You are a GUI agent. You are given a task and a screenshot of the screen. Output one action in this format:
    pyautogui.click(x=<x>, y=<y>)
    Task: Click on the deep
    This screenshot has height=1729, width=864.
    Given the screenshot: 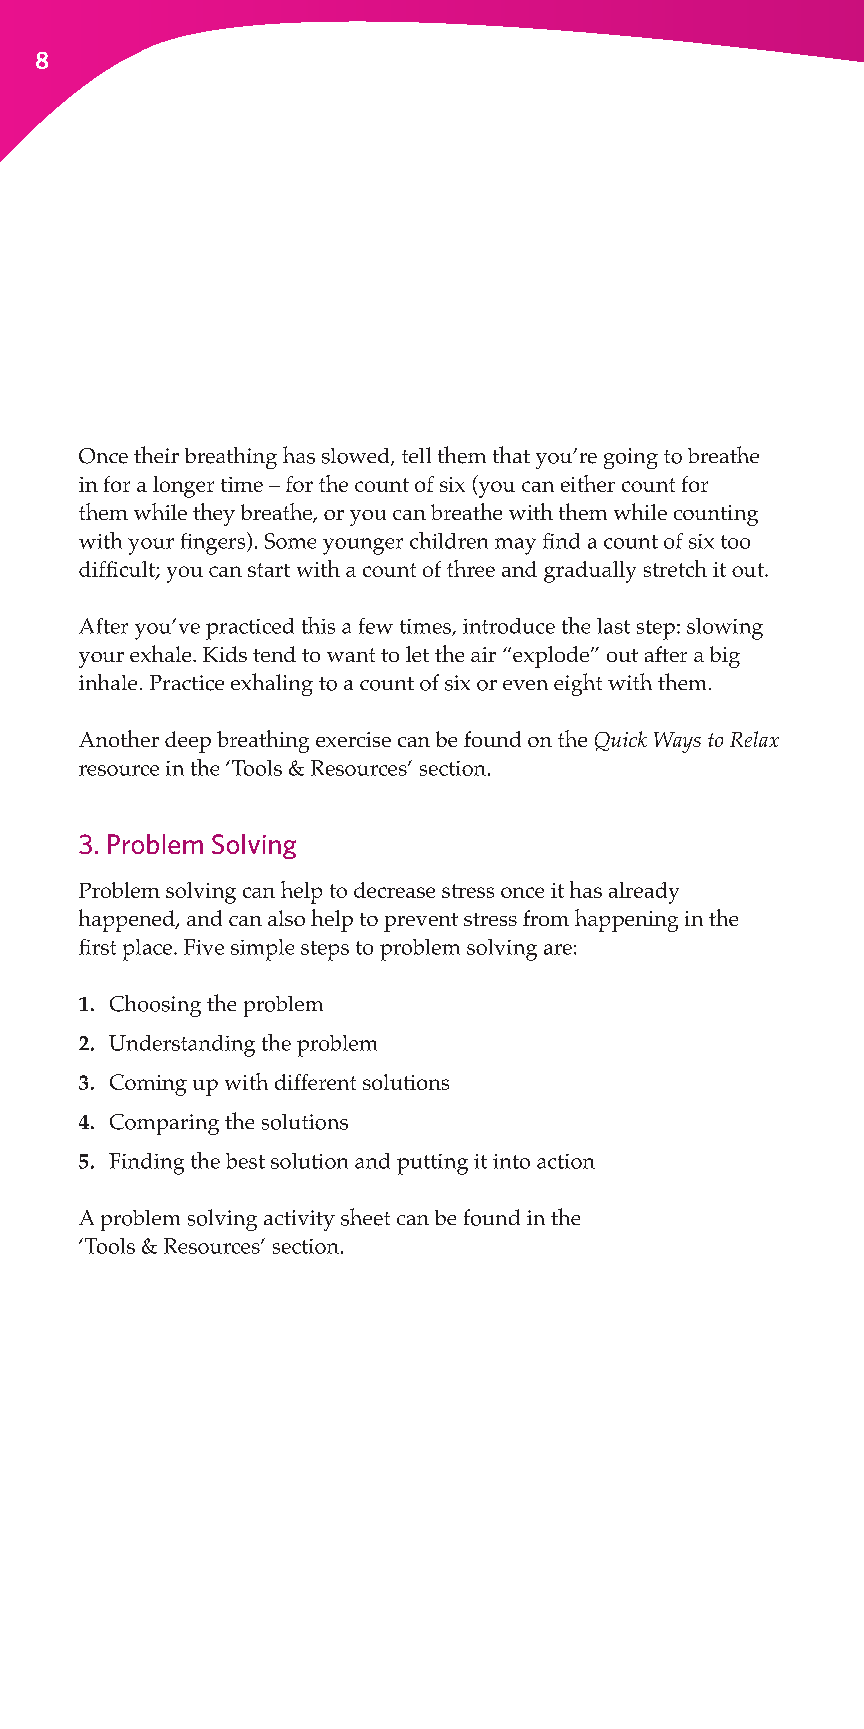 What is the action you would take?
    pyautogui.click(x=188, y=742)
